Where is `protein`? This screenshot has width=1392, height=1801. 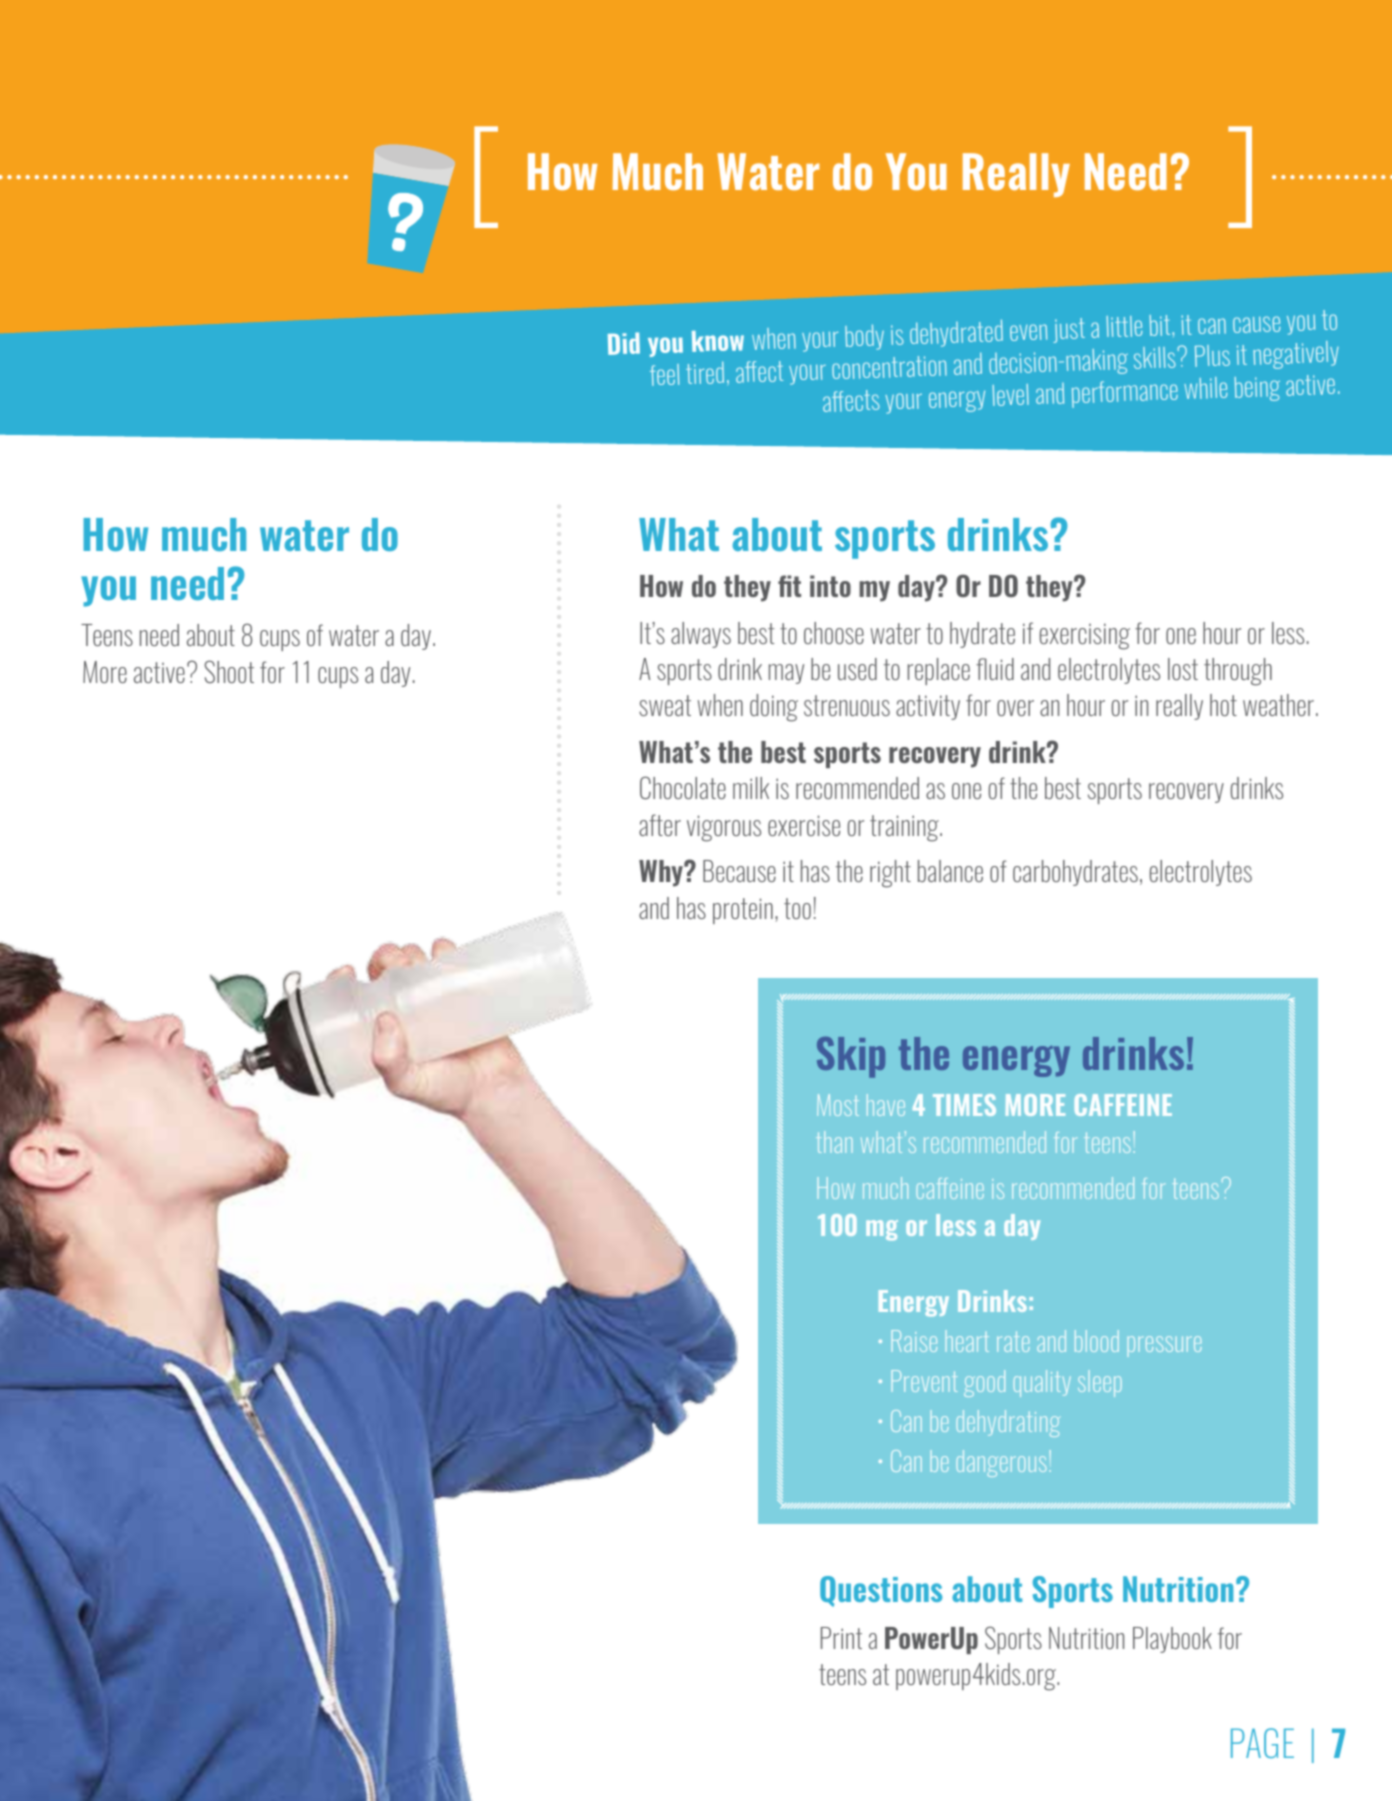 protein is located at coordinates (743, 911).
